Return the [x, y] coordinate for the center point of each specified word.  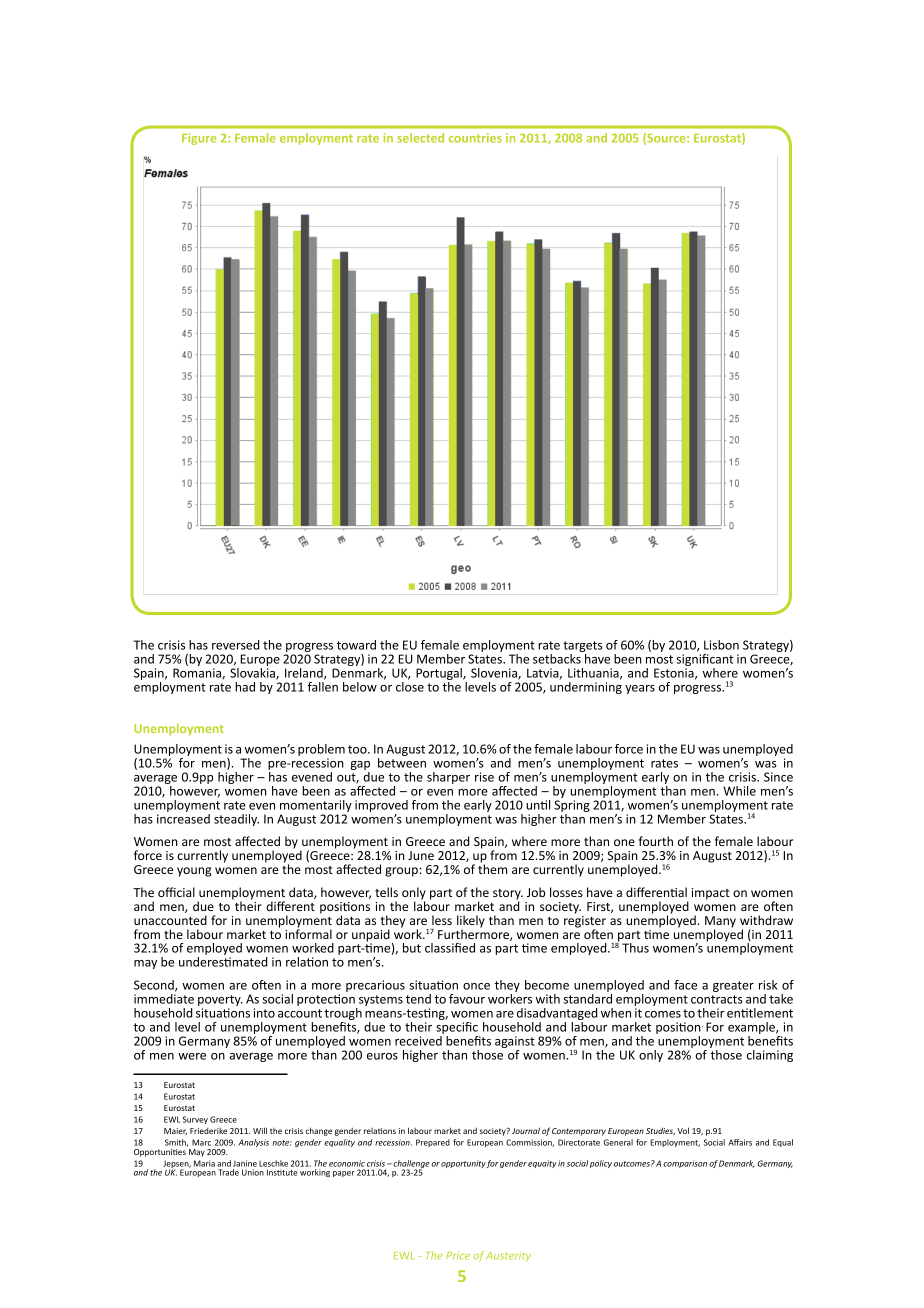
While [739, 791]
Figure [199, 139]
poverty [220, 1002]
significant [704, 660]
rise [484, 777]
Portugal [440, 675]
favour [467, 999]
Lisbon [721, 645]
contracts [717, 999]
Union [253, 1172]
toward [356, 645]
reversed [235, 645]
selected [420, 138]
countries [475, 138]
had [245, 687]
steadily [236, 820]
